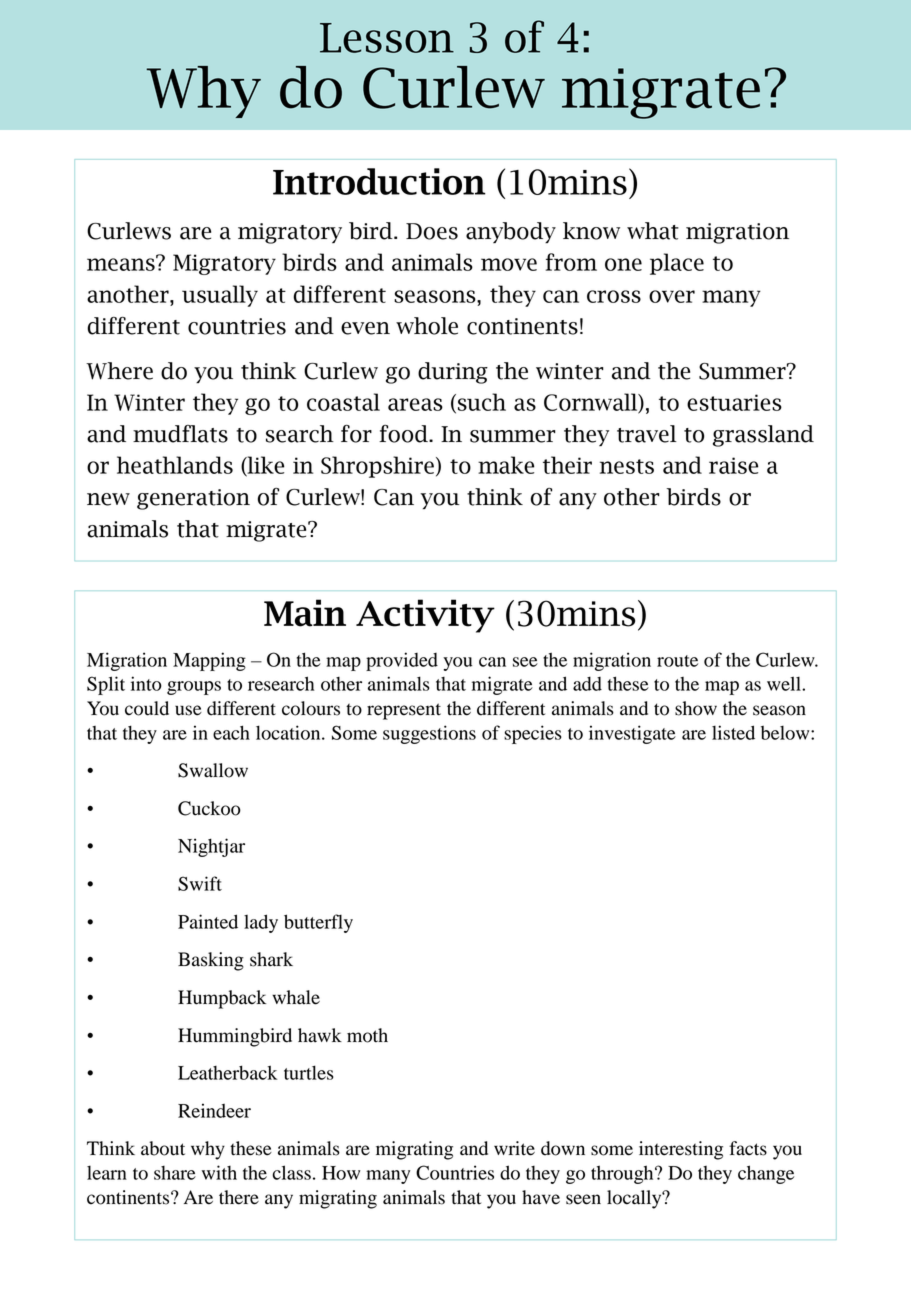 This screenshot has width=911, height=1316. What do you see at coordinates (387, 38) in the screenshot?
I see `Lesson` at bounding box center [387, 38].
